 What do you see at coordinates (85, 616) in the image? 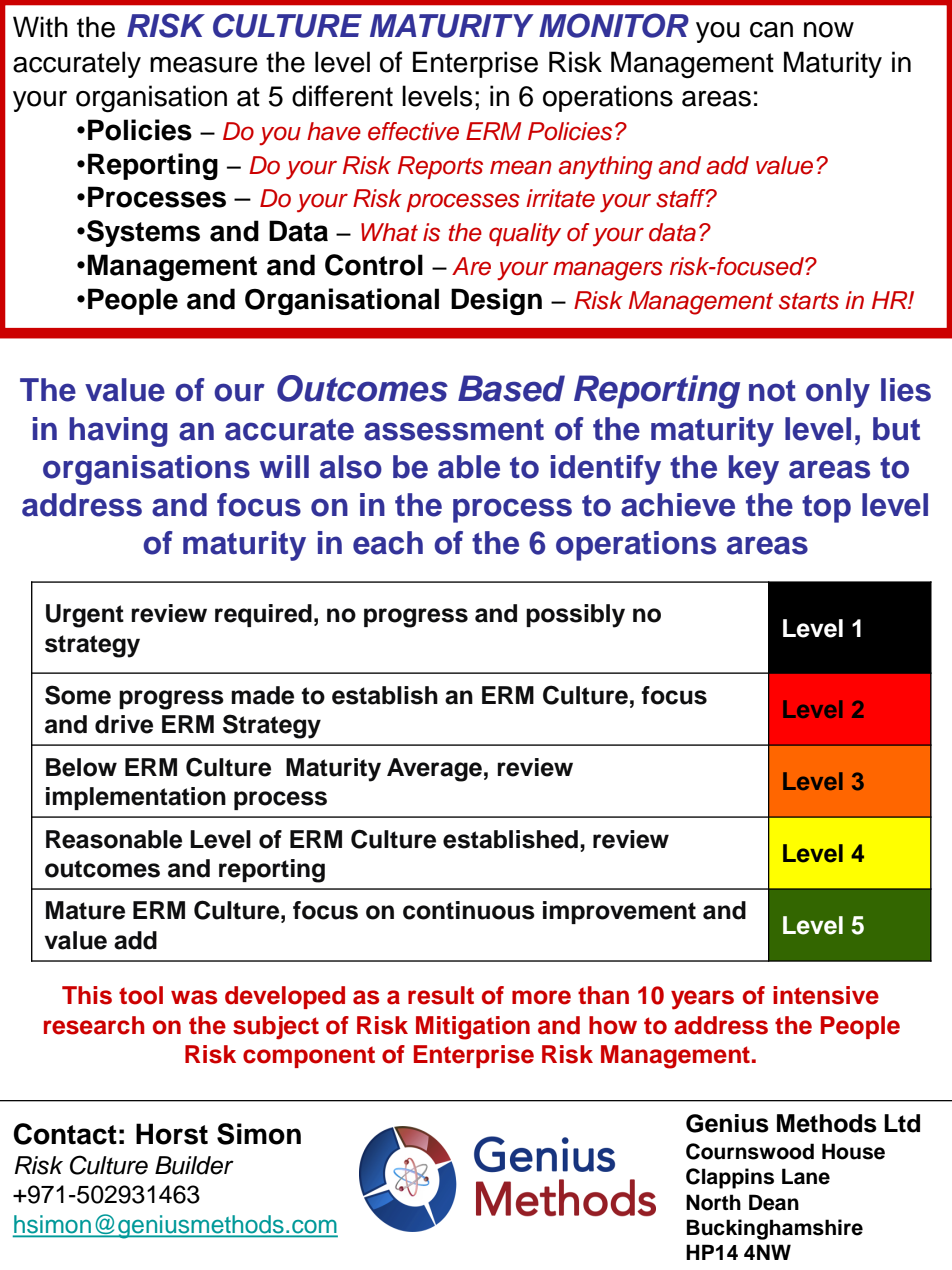
I see `Urgent` at bounding box center [85, 616].
